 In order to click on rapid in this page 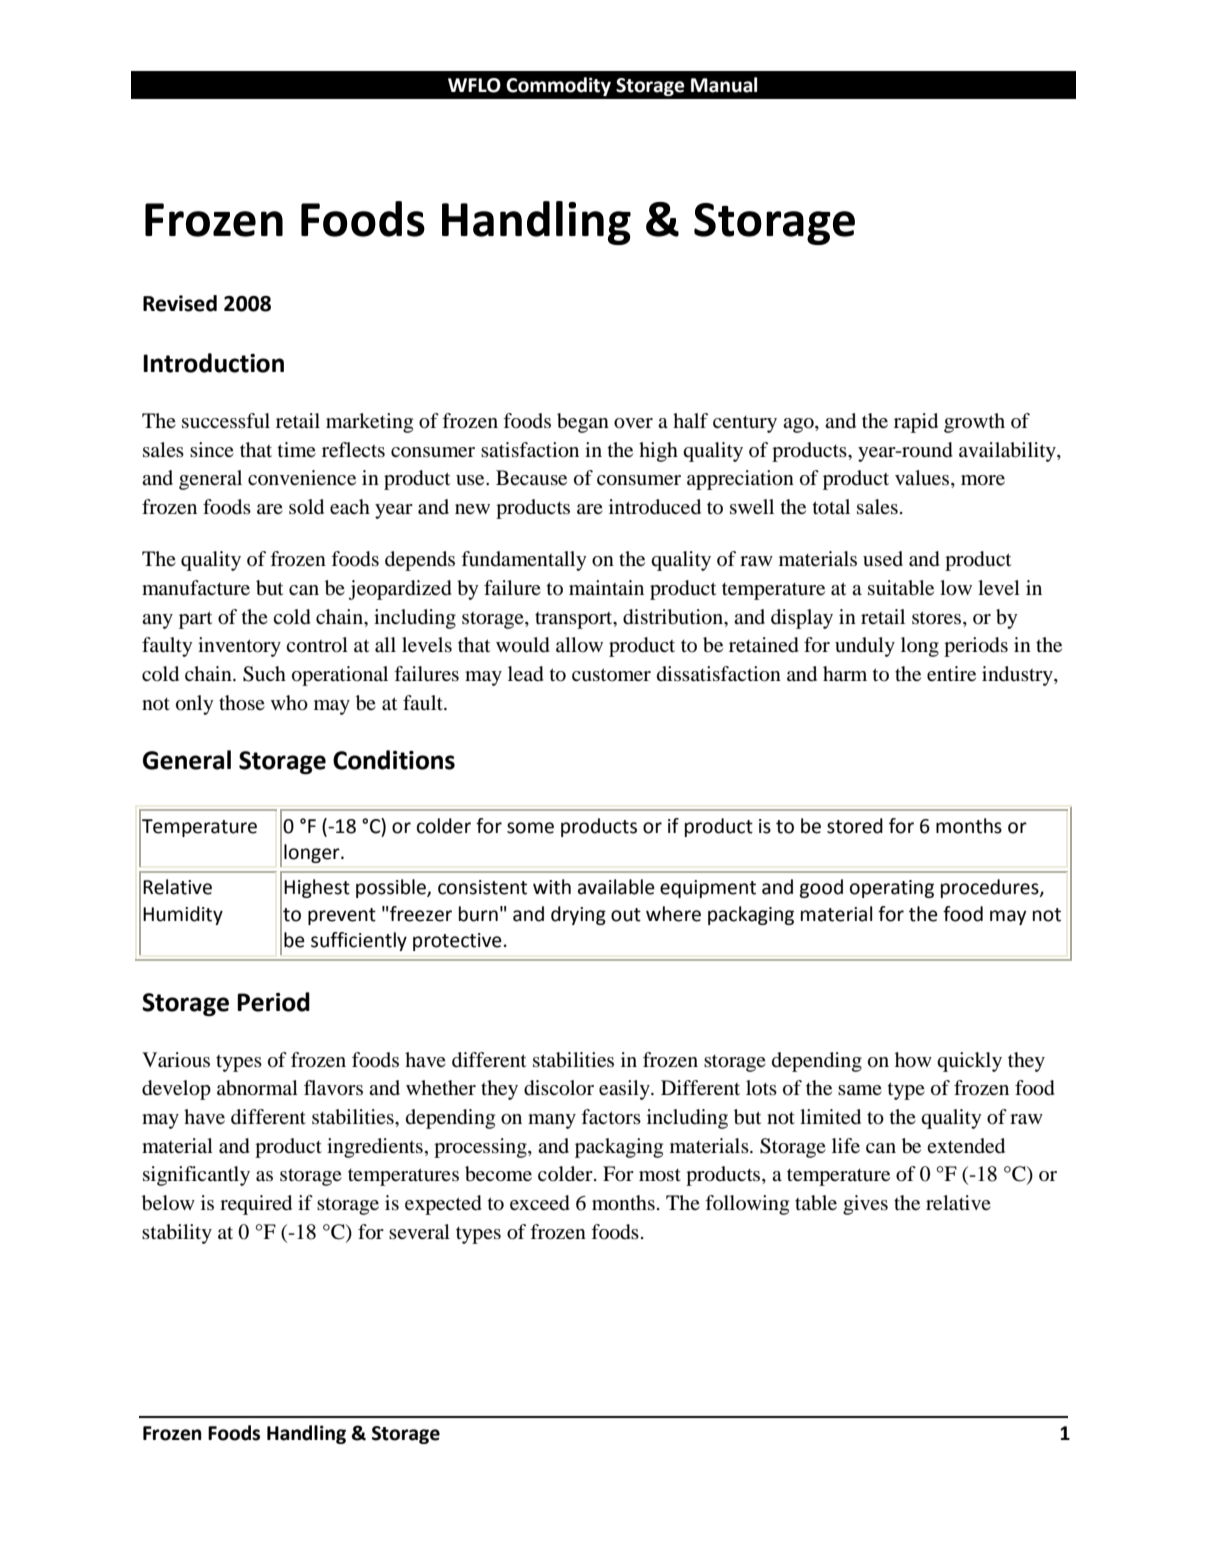, I will do `click(916, 423)`.
